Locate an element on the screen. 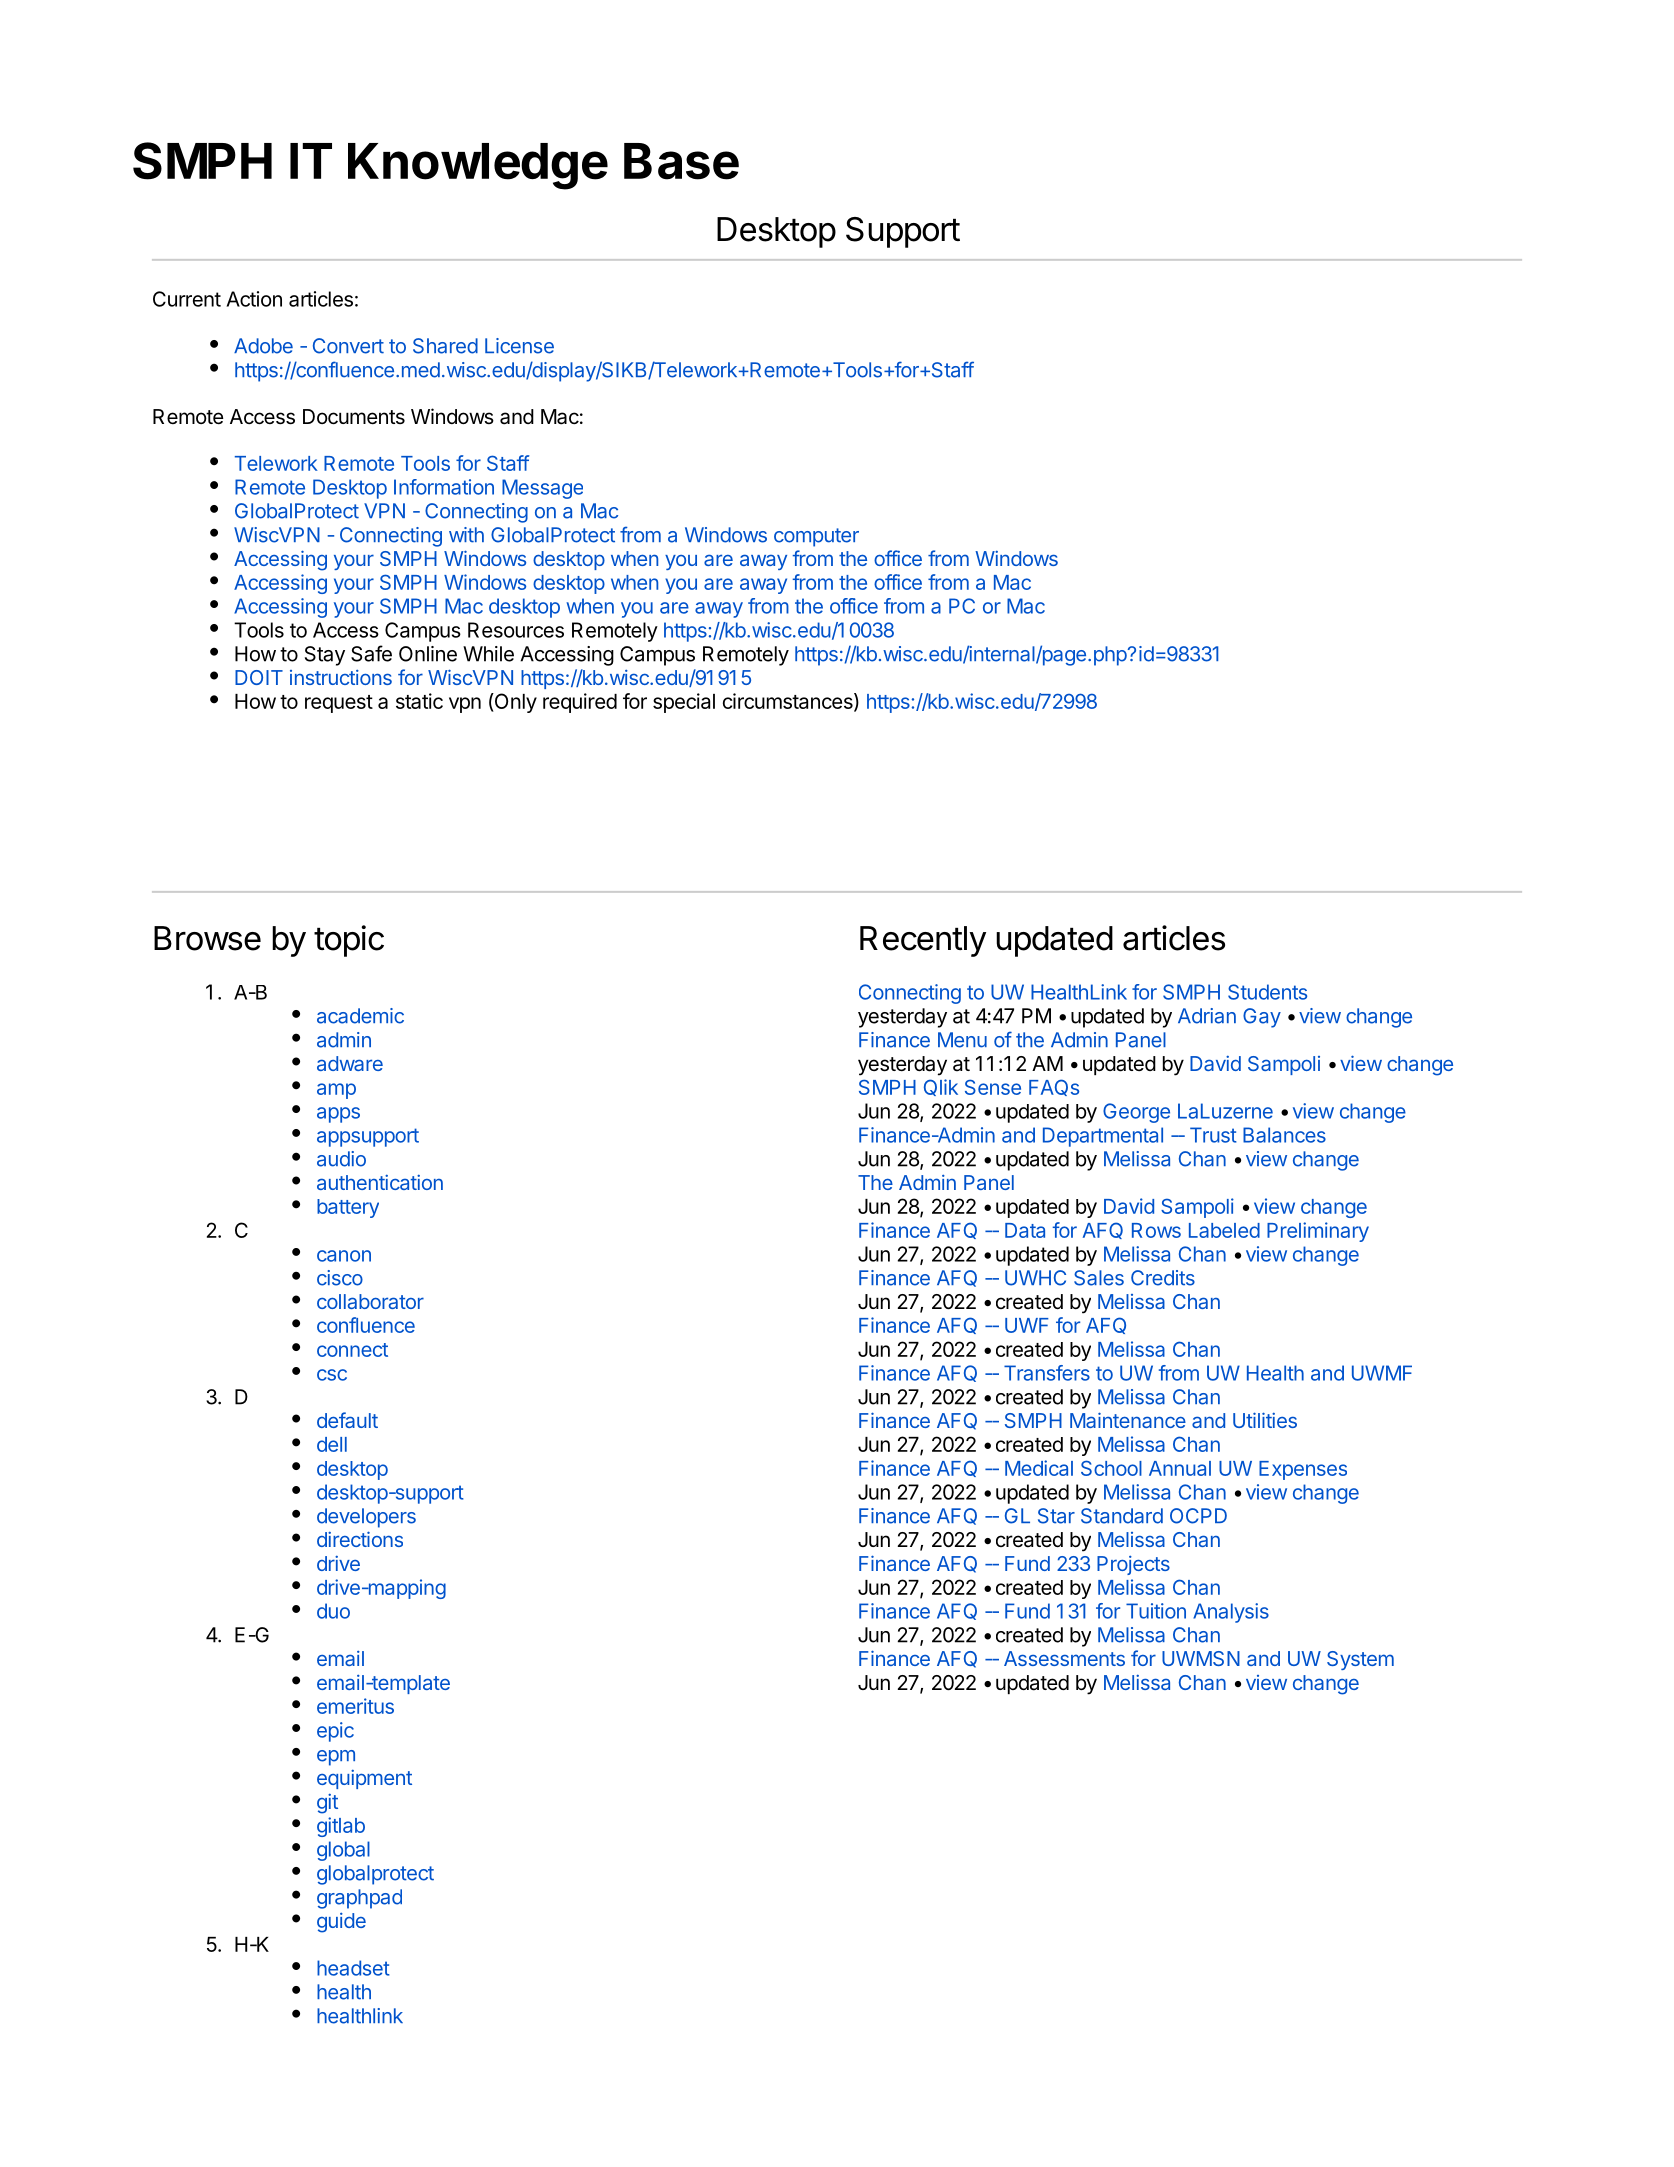 This screenshot has width=1674, height=2167. Action is located at coordinates (254, 299).
